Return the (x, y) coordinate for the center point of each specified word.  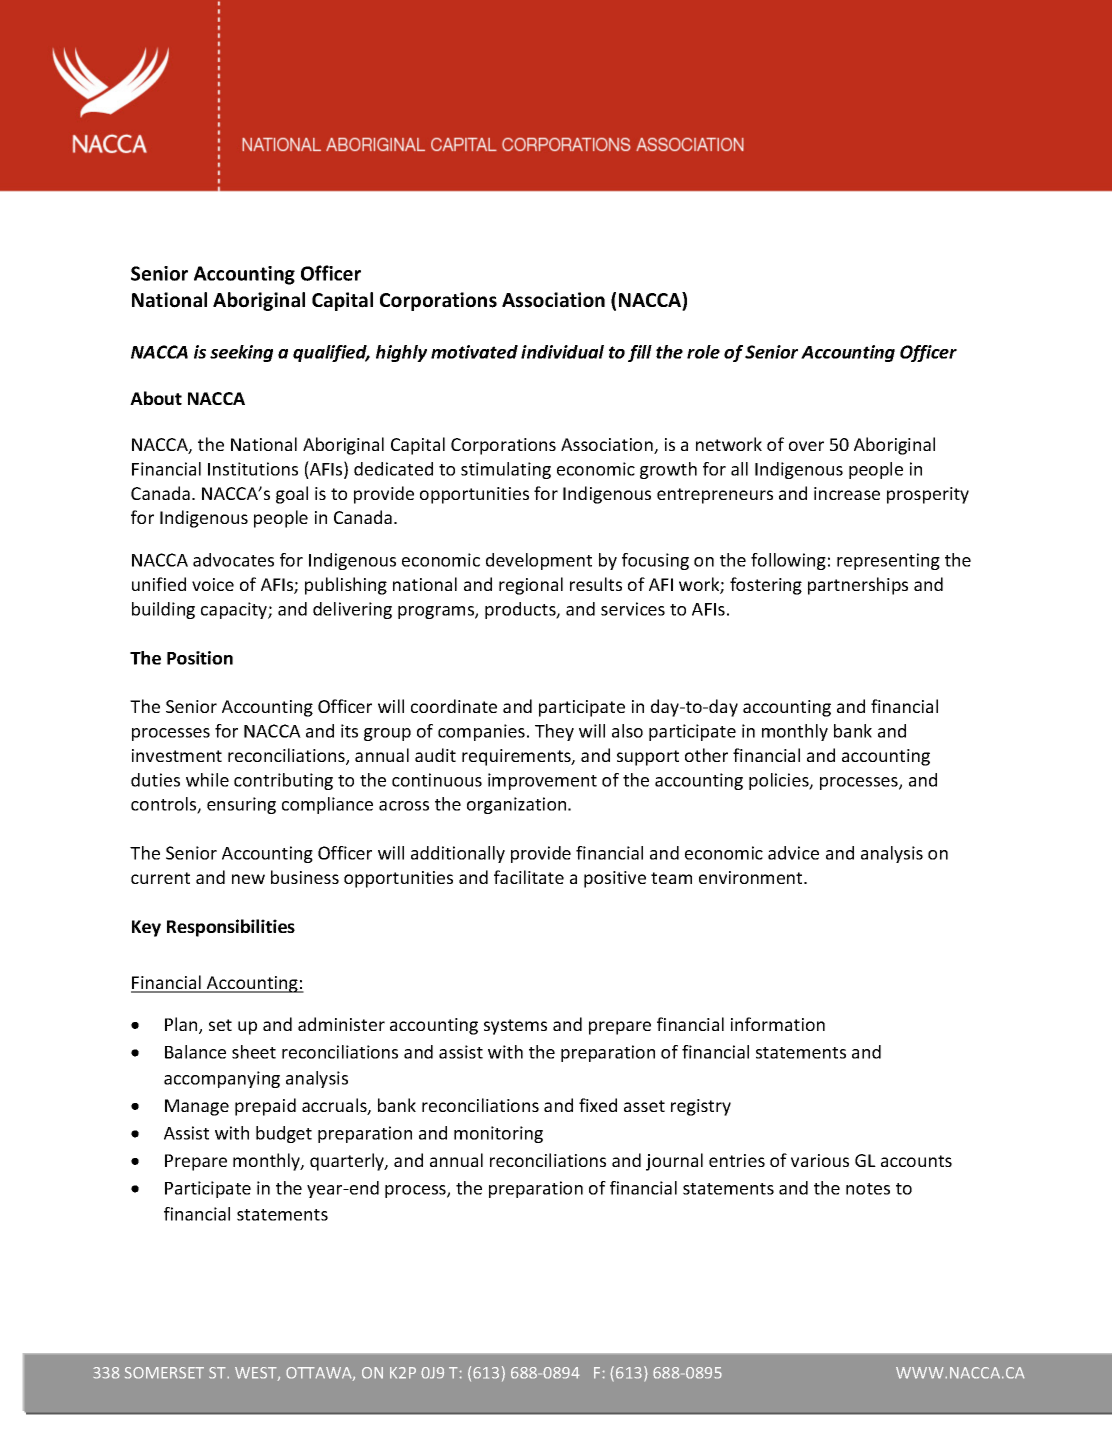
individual (562, 352)
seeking (241, 353)
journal (674, 1162)
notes (868, 1189)
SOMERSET (164, 1373)
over (806, 446)
